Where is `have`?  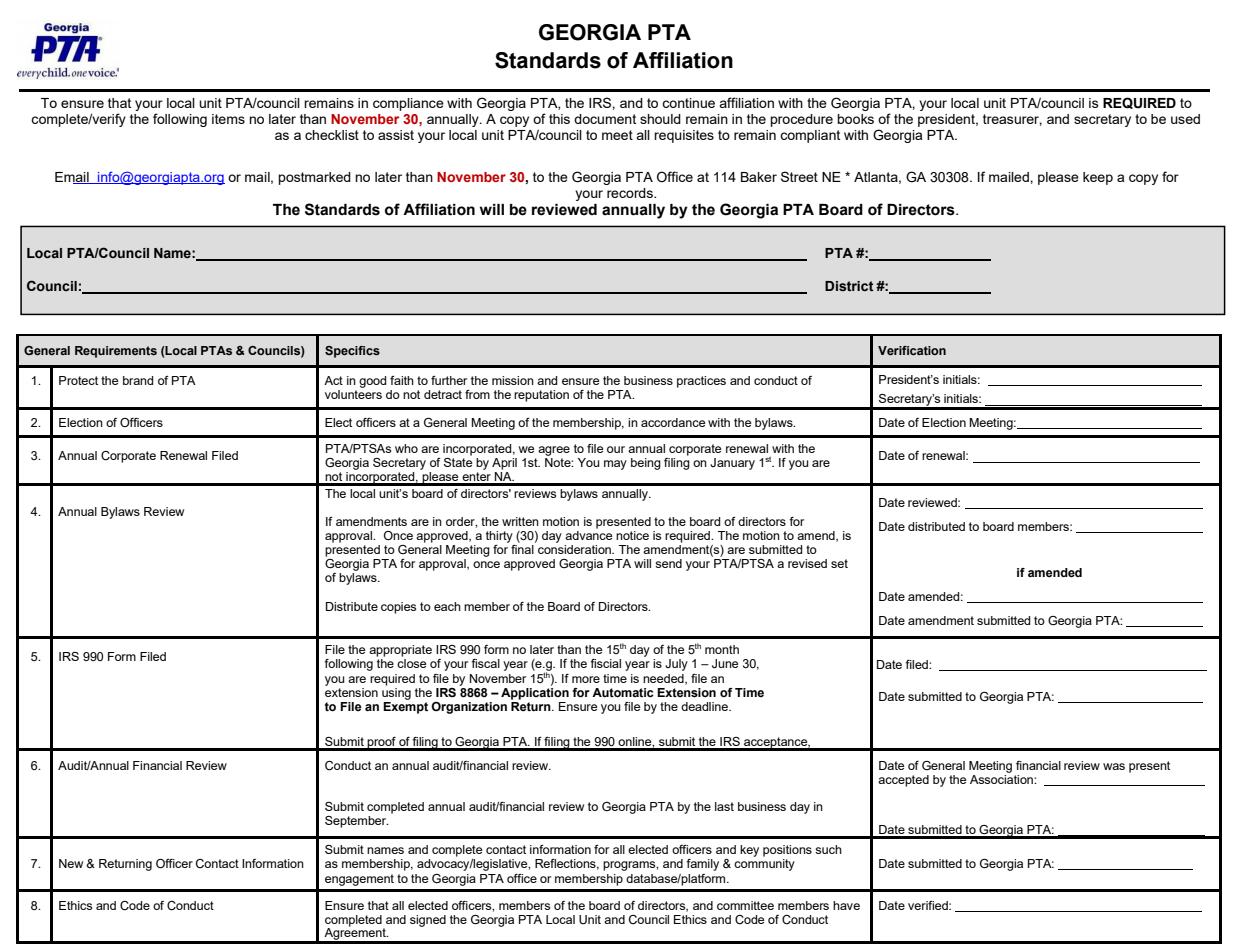 have is located at coordinates (846, 905).
